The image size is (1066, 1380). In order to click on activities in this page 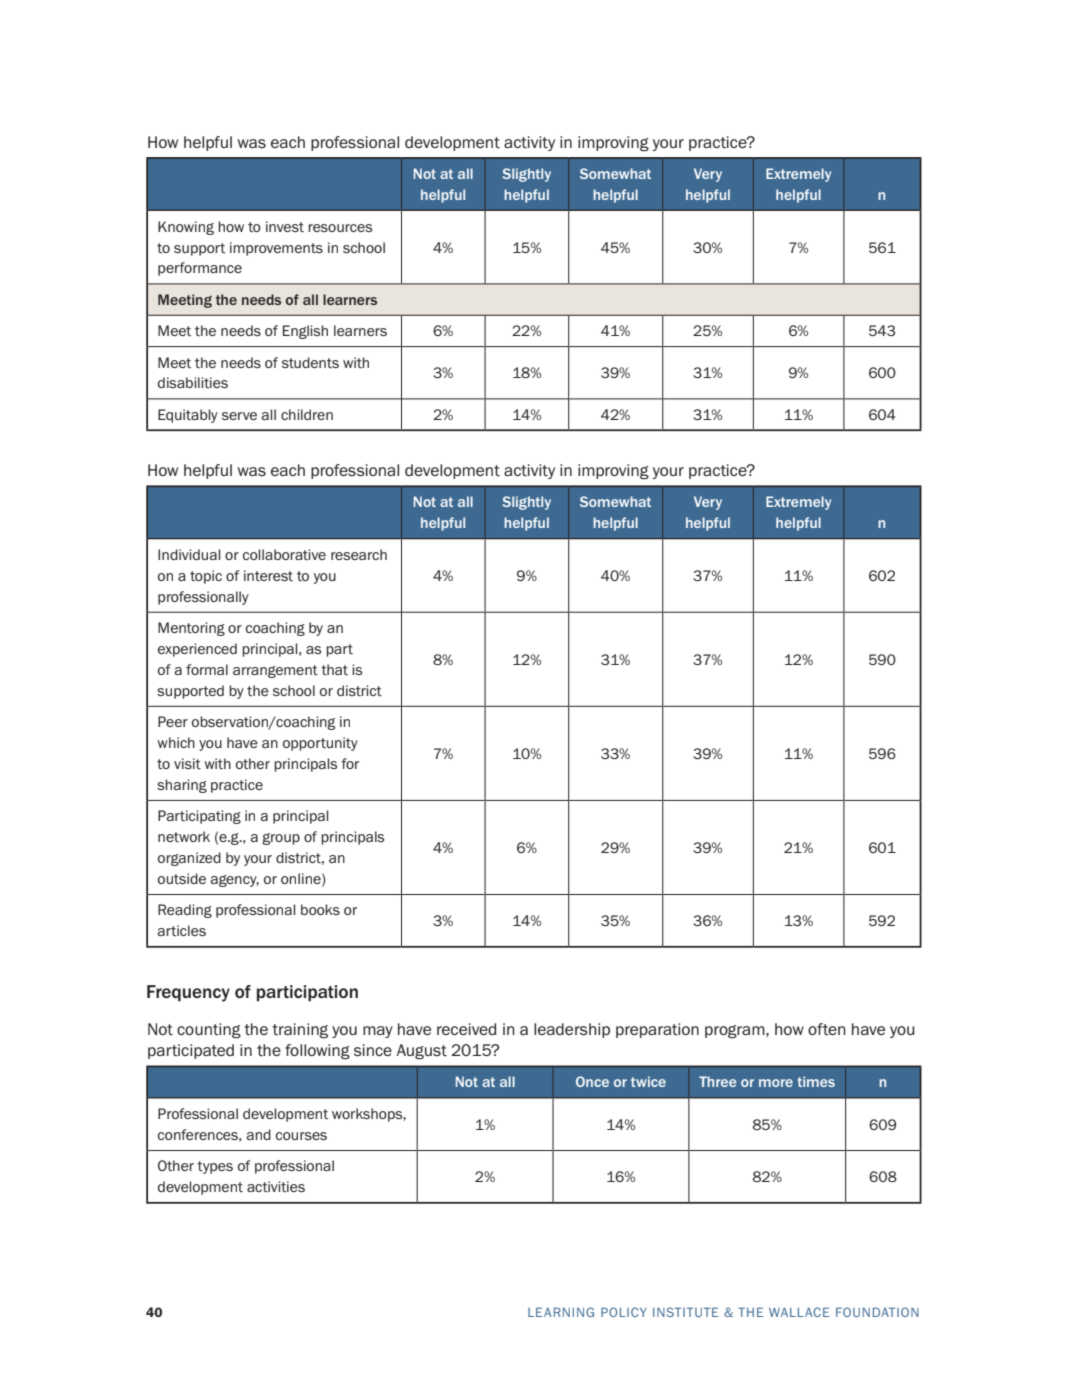, I will do `click(276, 1187)`.
